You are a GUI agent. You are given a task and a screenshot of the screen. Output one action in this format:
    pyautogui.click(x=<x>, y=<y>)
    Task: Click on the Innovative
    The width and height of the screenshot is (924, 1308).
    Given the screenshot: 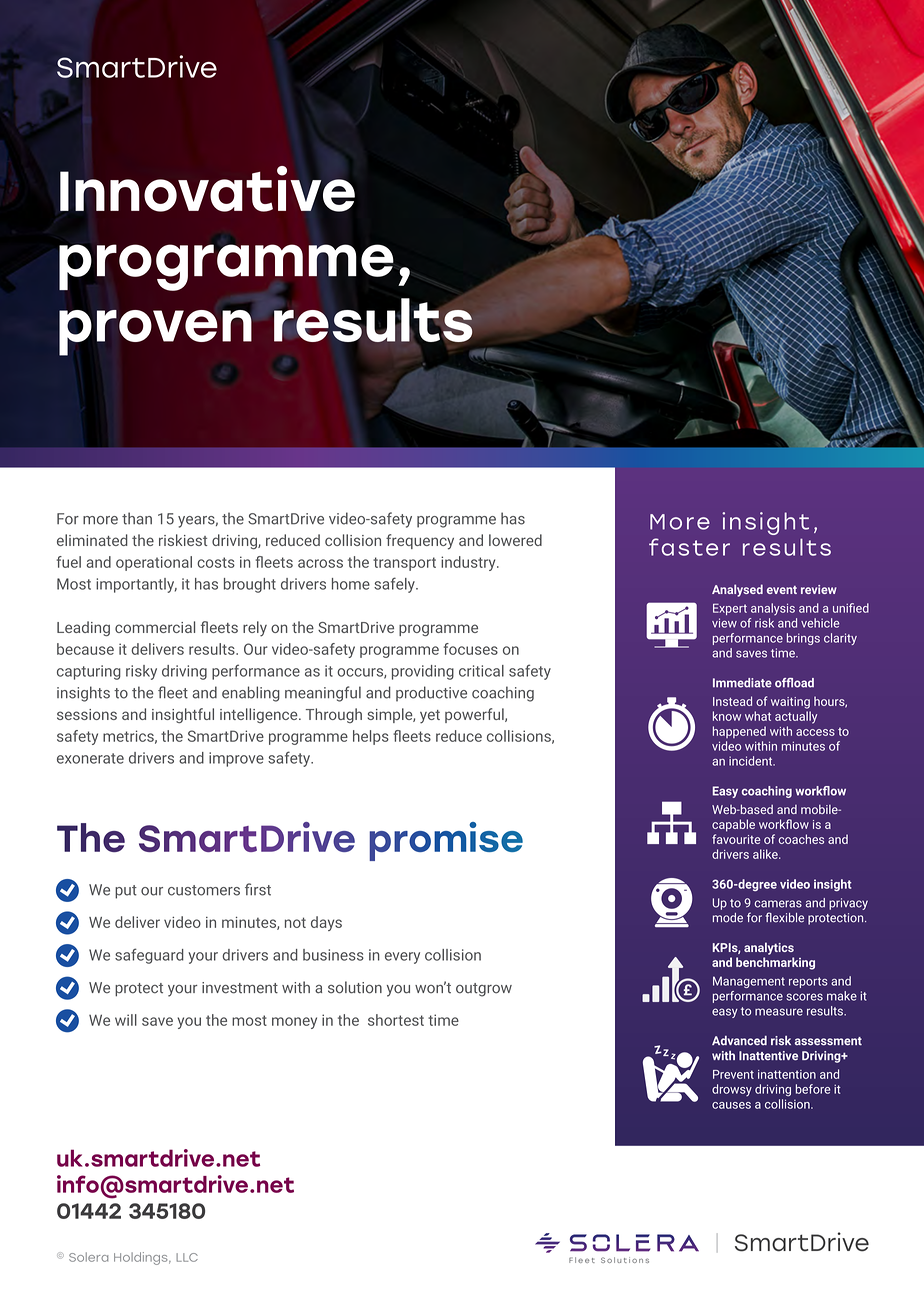 What is the action you would take?
    pyautogui.click(x=207, y=189)
